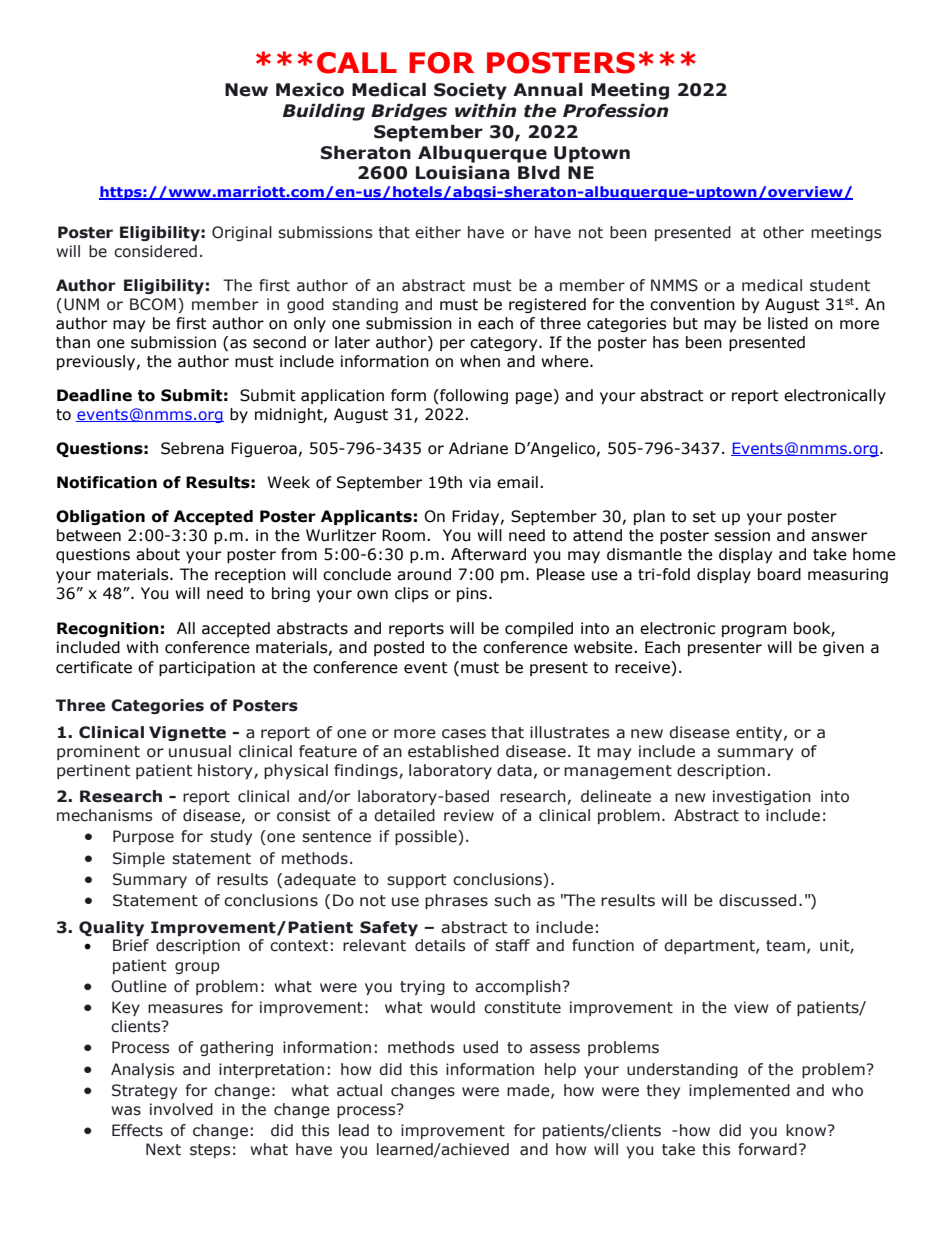  What do you see at coordinates (310, 90) in the image?
I see `Mexico` at bounding box center [310, 90].
